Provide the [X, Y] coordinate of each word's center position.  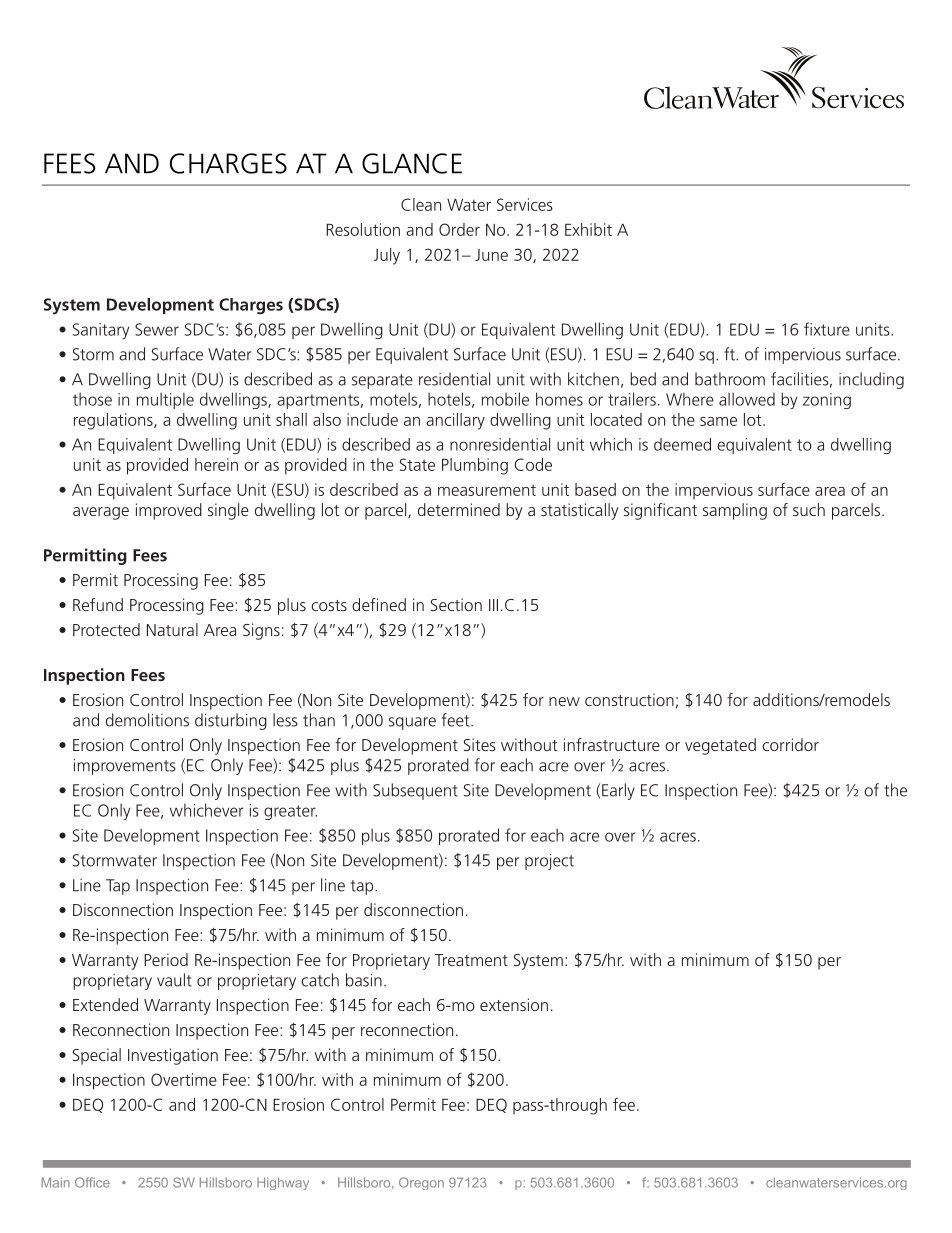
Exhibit [588, 229]
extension [514, 1004]
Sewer [157, 329]
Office [92, 1182]
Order [459, 229]
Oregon [421, 1183]
